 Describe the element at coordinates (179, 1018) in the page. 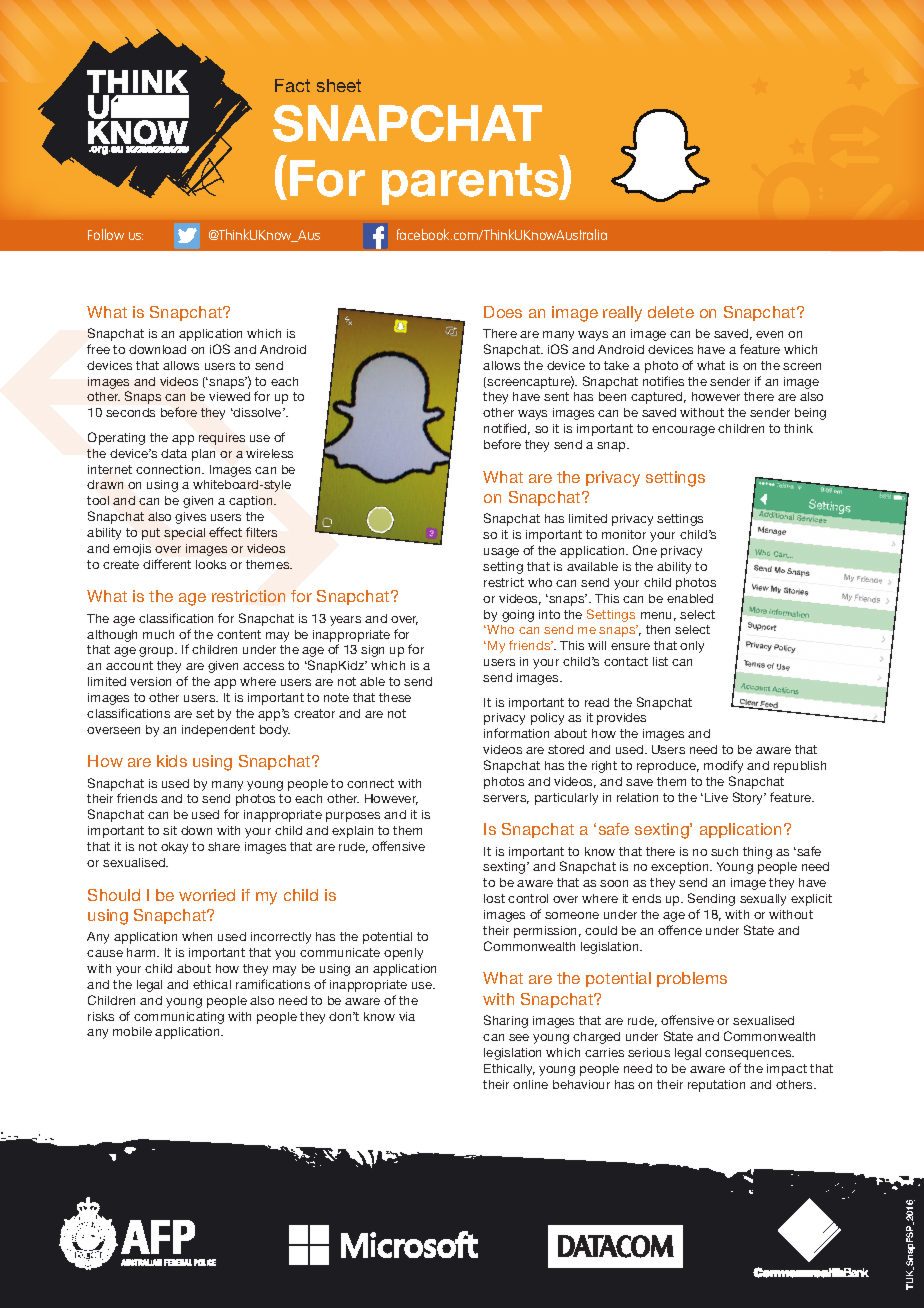

I see `communicating` at that location.
